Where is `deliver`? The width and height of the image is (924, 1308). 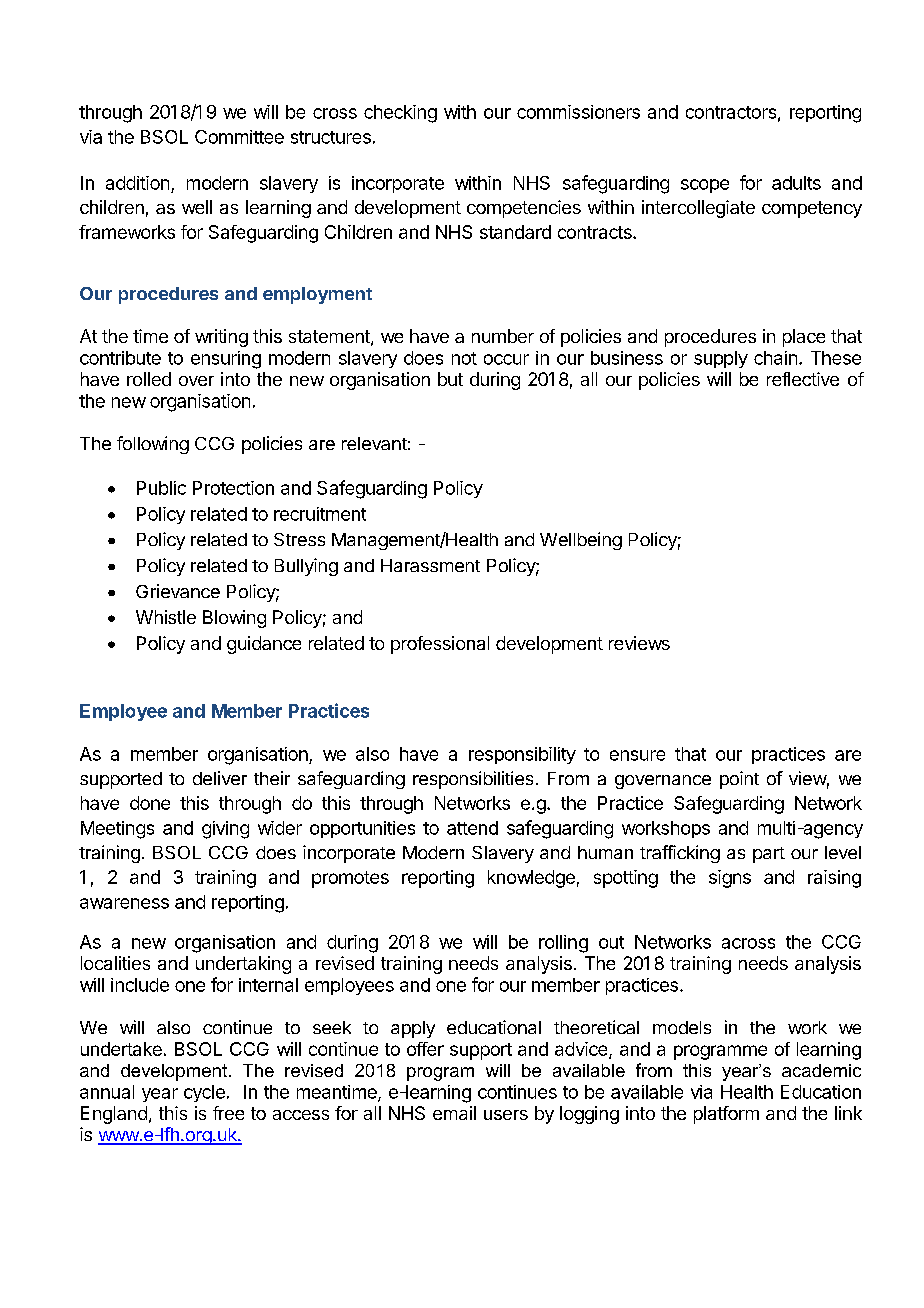
deliver is located at coordinates (220, 778).
